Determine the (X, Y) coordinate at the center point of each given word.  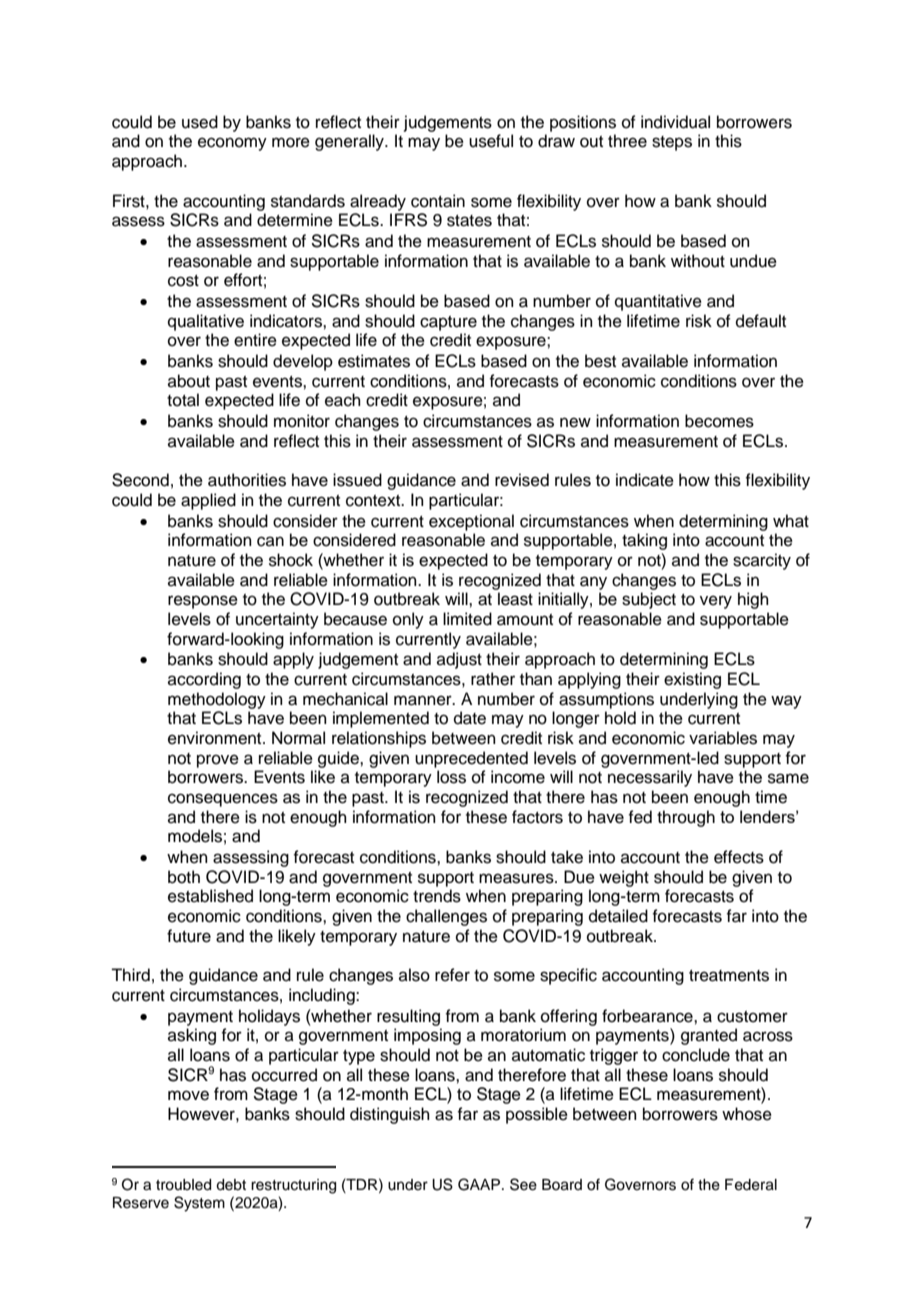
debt (231, 1185)
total (183, 400)
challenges (446, 917)
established (210, 896)
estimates (374, 361)
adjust (459, 660)
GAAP (480, 1184)
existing (692, 680)
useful (491, 141)
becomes (719, 421)
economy (232, 144)
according (204, 680)
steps (672, 143)
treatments (729, 976)
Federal (751, 1185)
